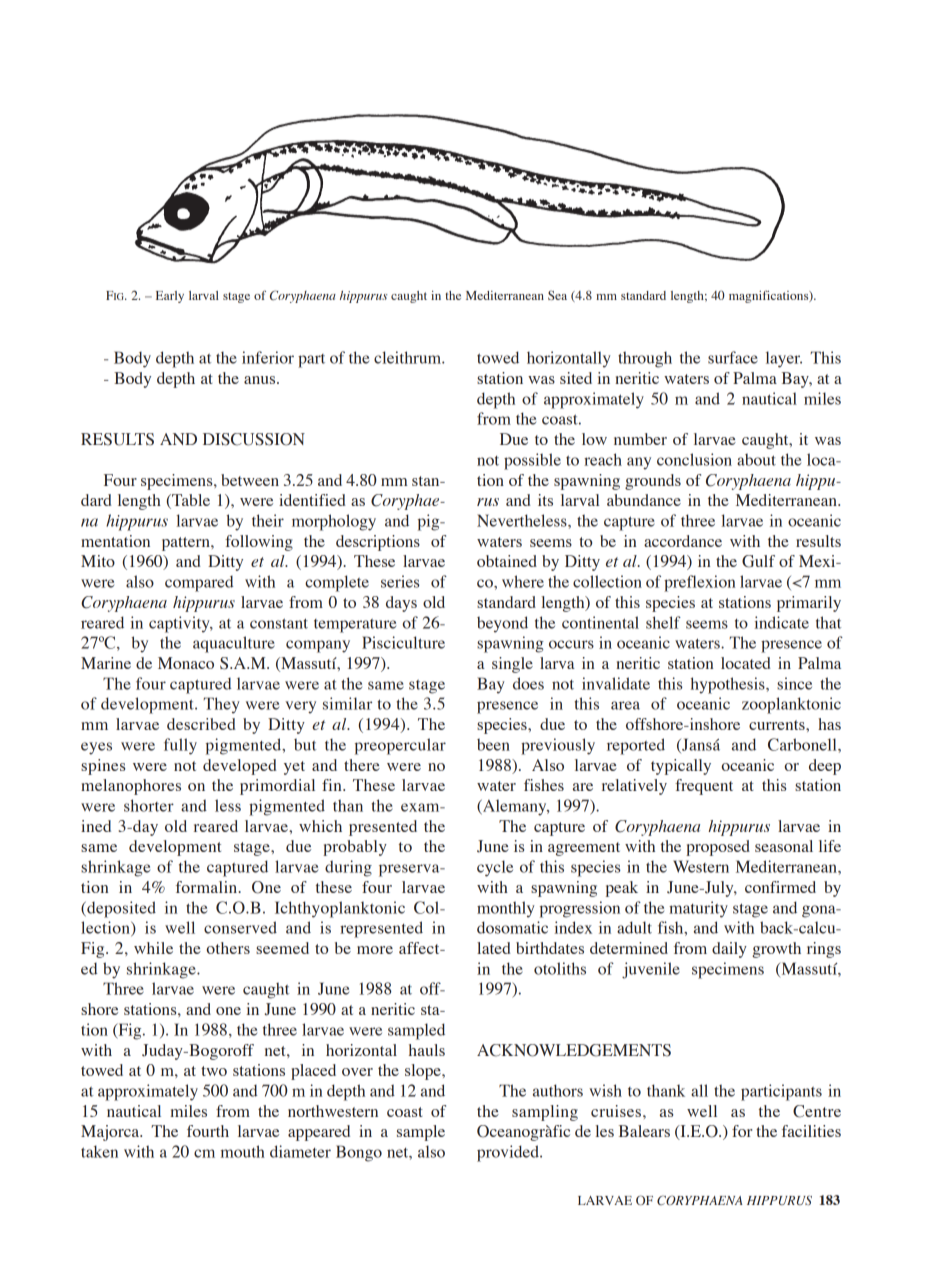 The width and height of the screenshot is (945, 1288). I want to click on been, so click(493, 744).
